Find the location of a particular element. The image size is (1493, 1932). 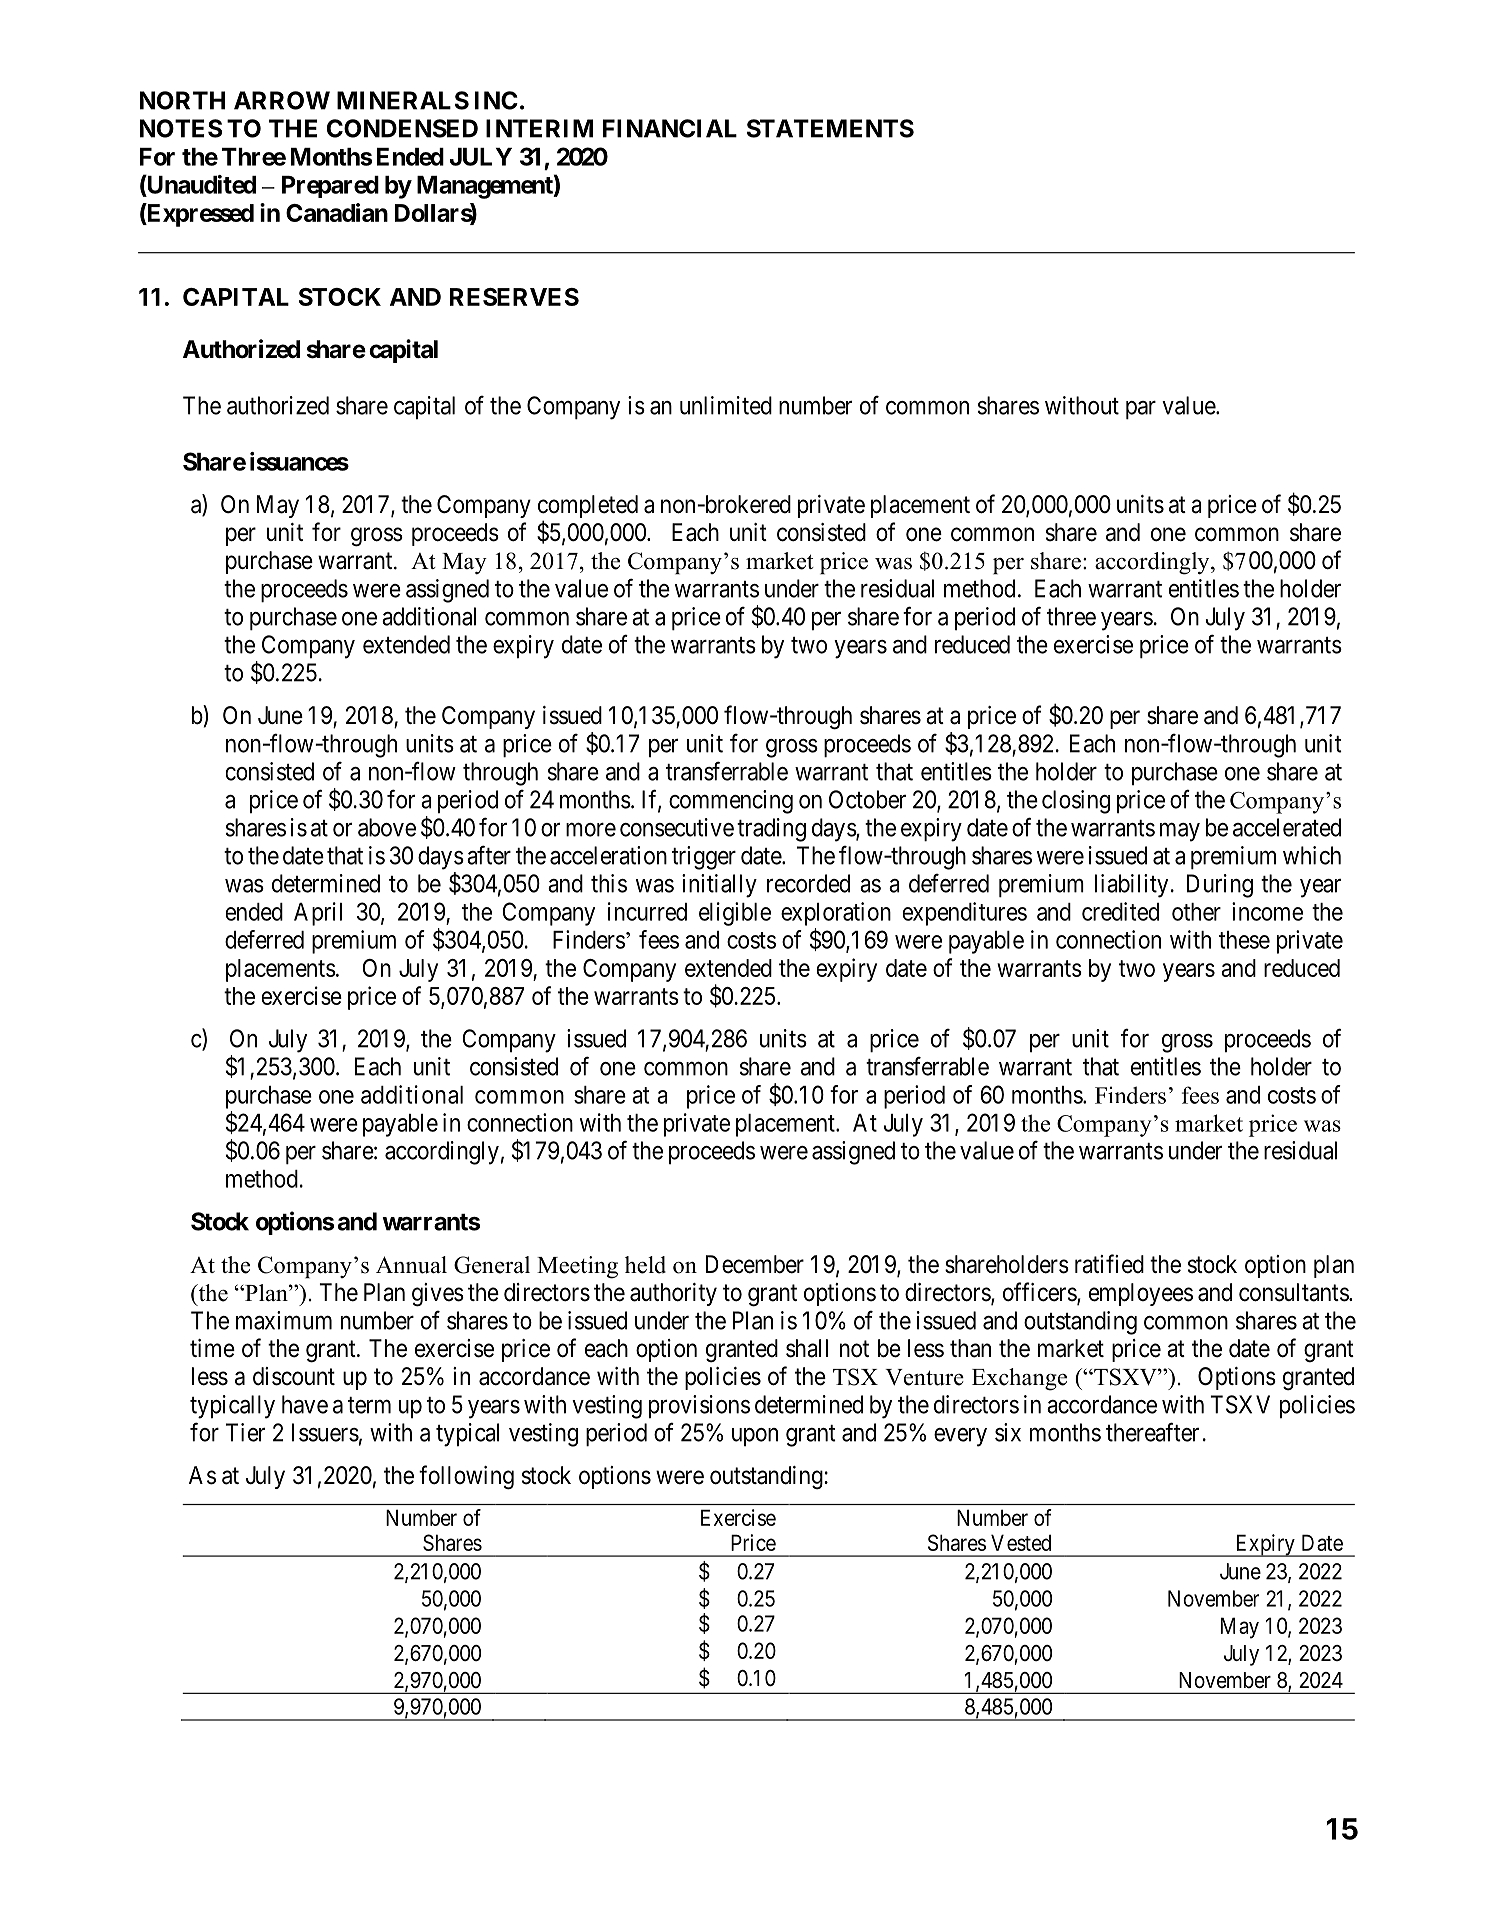

unlimited is located at coordinates (726, 405).
